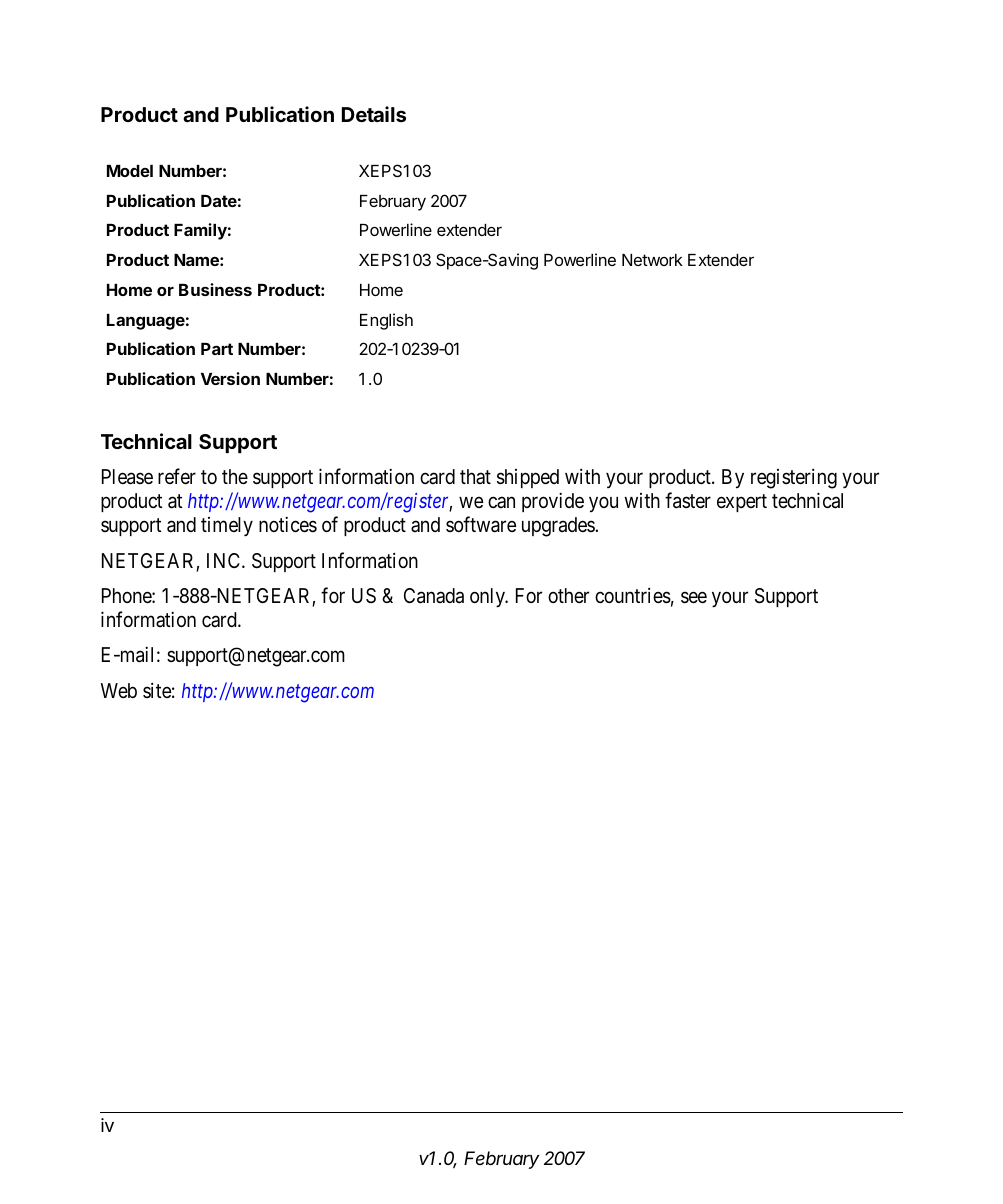 Image resolution: width=1003 pixels, height=1204 pixels. I want to click on Model, so click(130, 171).
